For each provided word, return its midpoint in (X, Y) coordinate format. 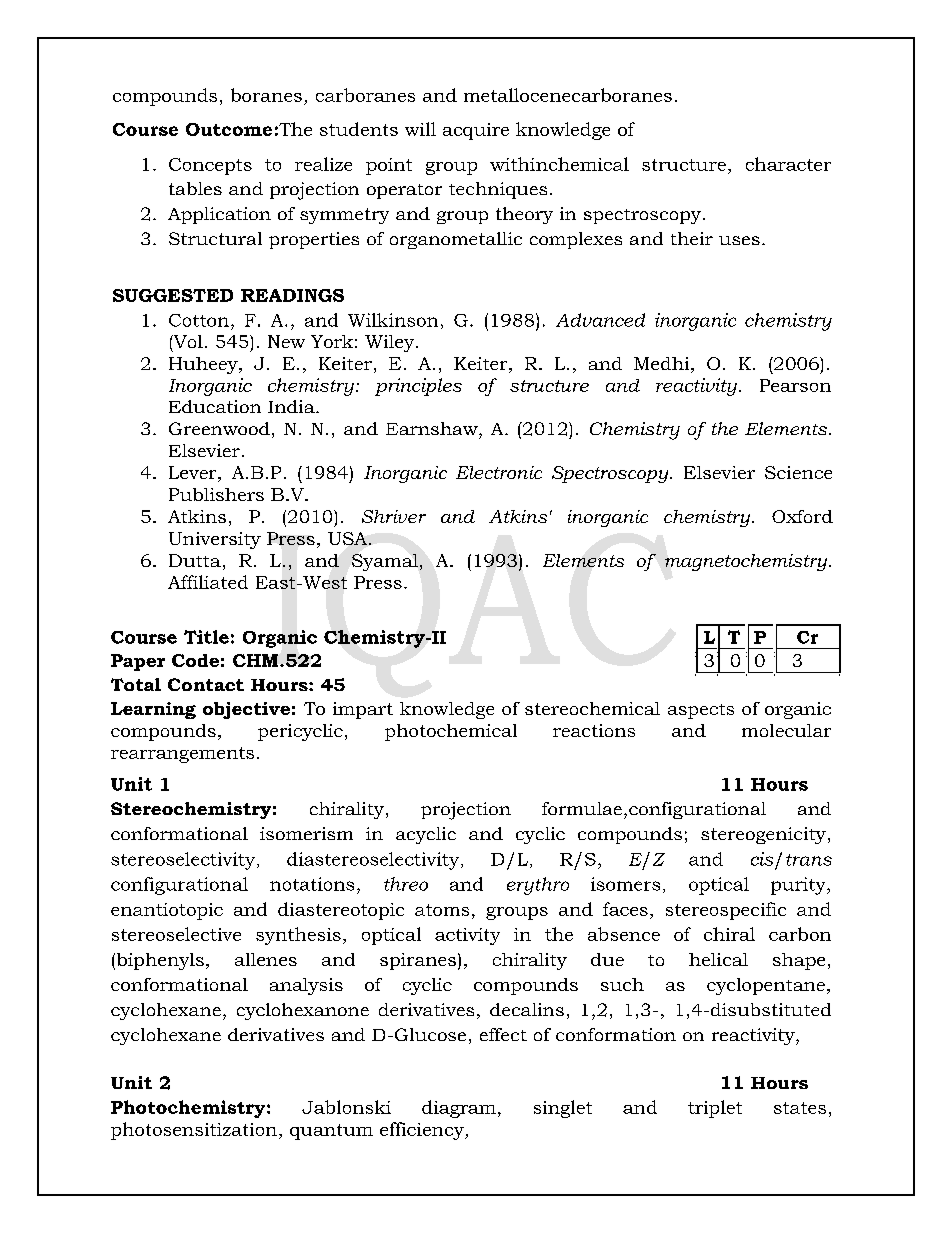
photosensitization (194, 1131)
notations (312, 884)
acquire (476, 131)
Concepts (210, 166)
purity (799, 886)
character (788, 164)
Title (206, 637)
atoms (442, 910)
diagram (459, 1109)
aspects (701, 711)
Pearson (795, 385)
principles (418, 387)
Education (215, 406)
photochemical (451, 732)
